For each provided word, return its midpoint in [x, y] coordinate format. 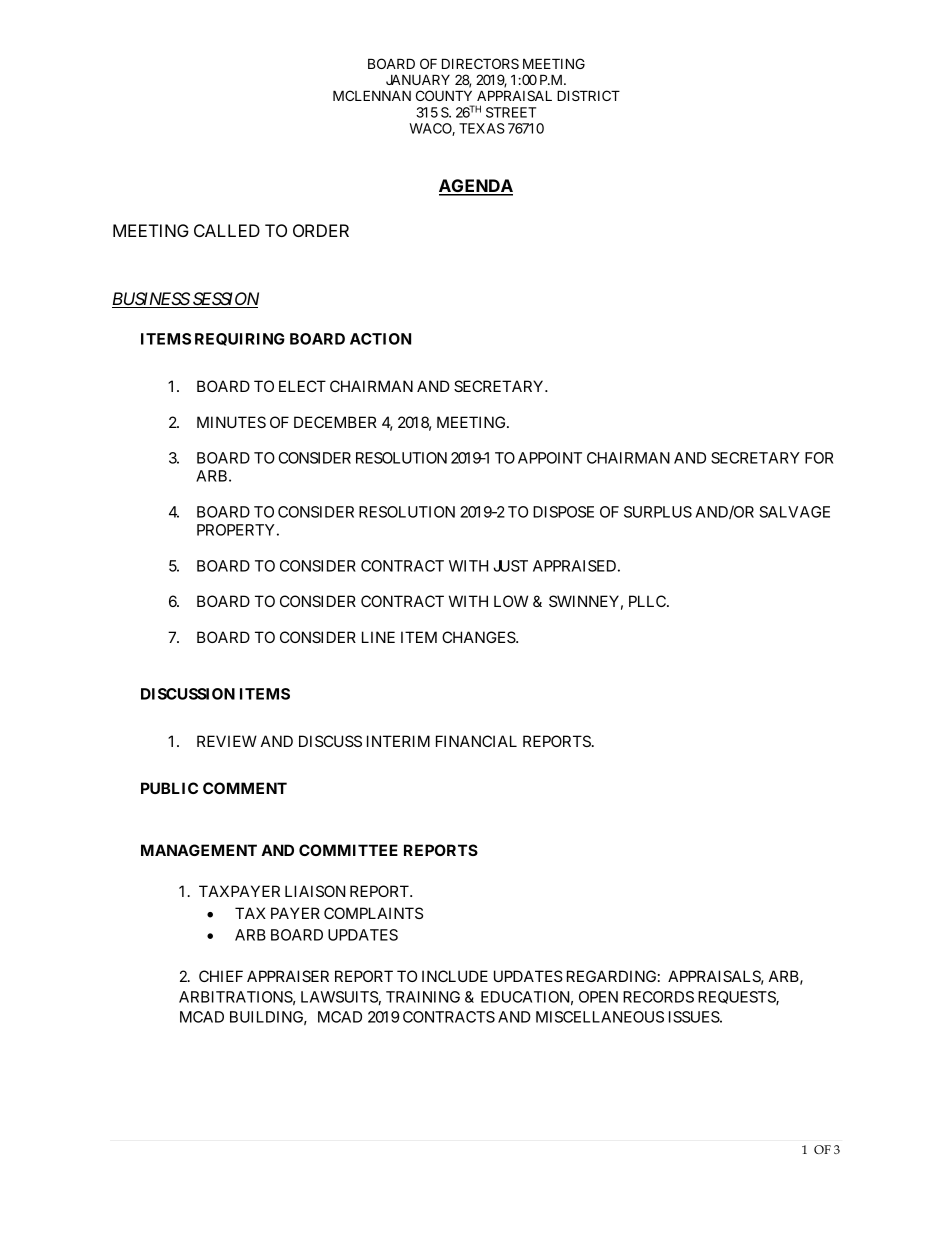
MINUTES [231, 422]
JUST [510, 566]
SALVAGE [795, 512]
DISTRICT [588, 95]
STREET [511, 112]
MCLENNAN [372, 95]
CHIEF [221, 976]
